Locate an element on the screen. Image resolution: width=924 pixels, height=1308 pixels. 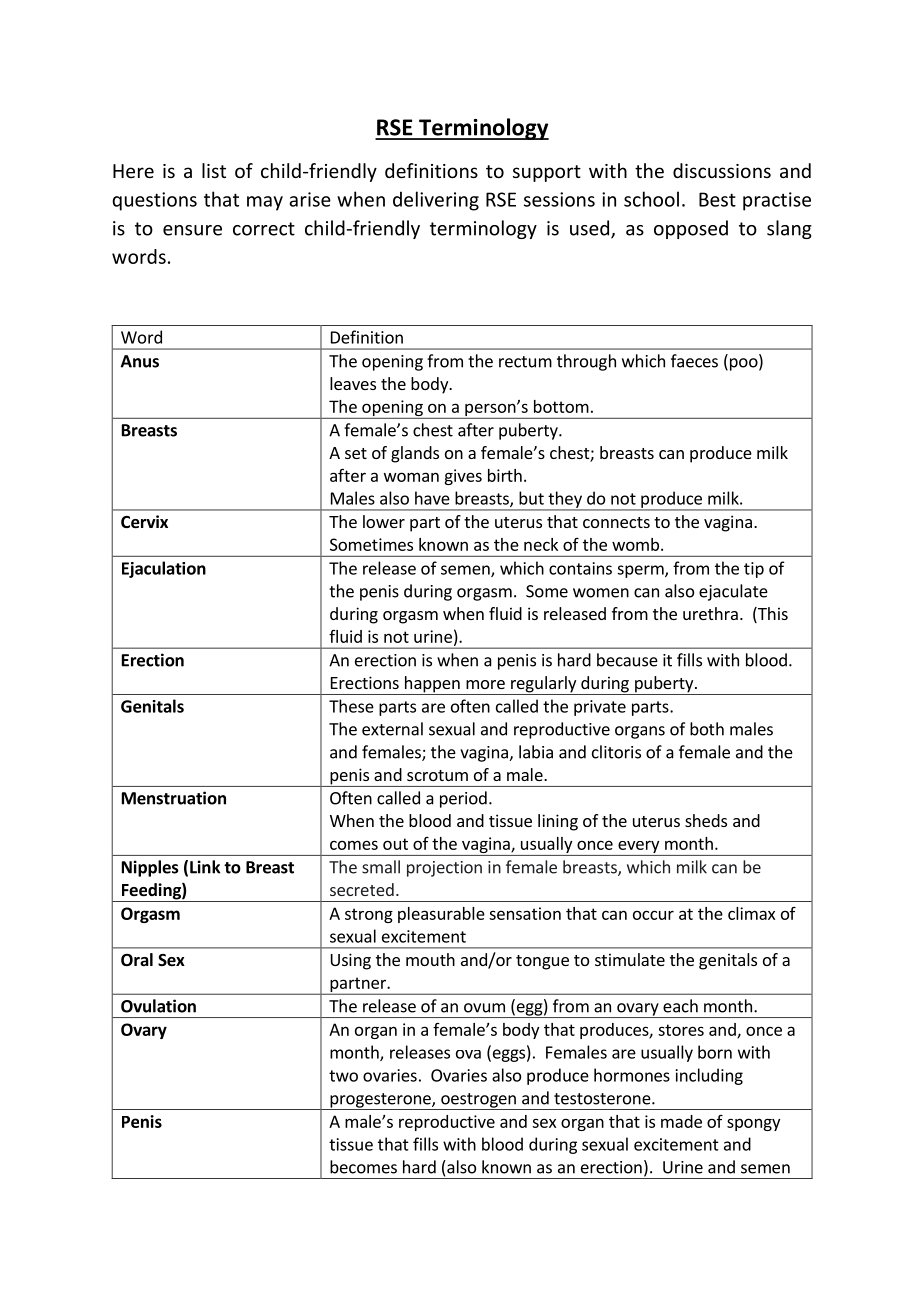
list is located at coordinates (214, 170).
